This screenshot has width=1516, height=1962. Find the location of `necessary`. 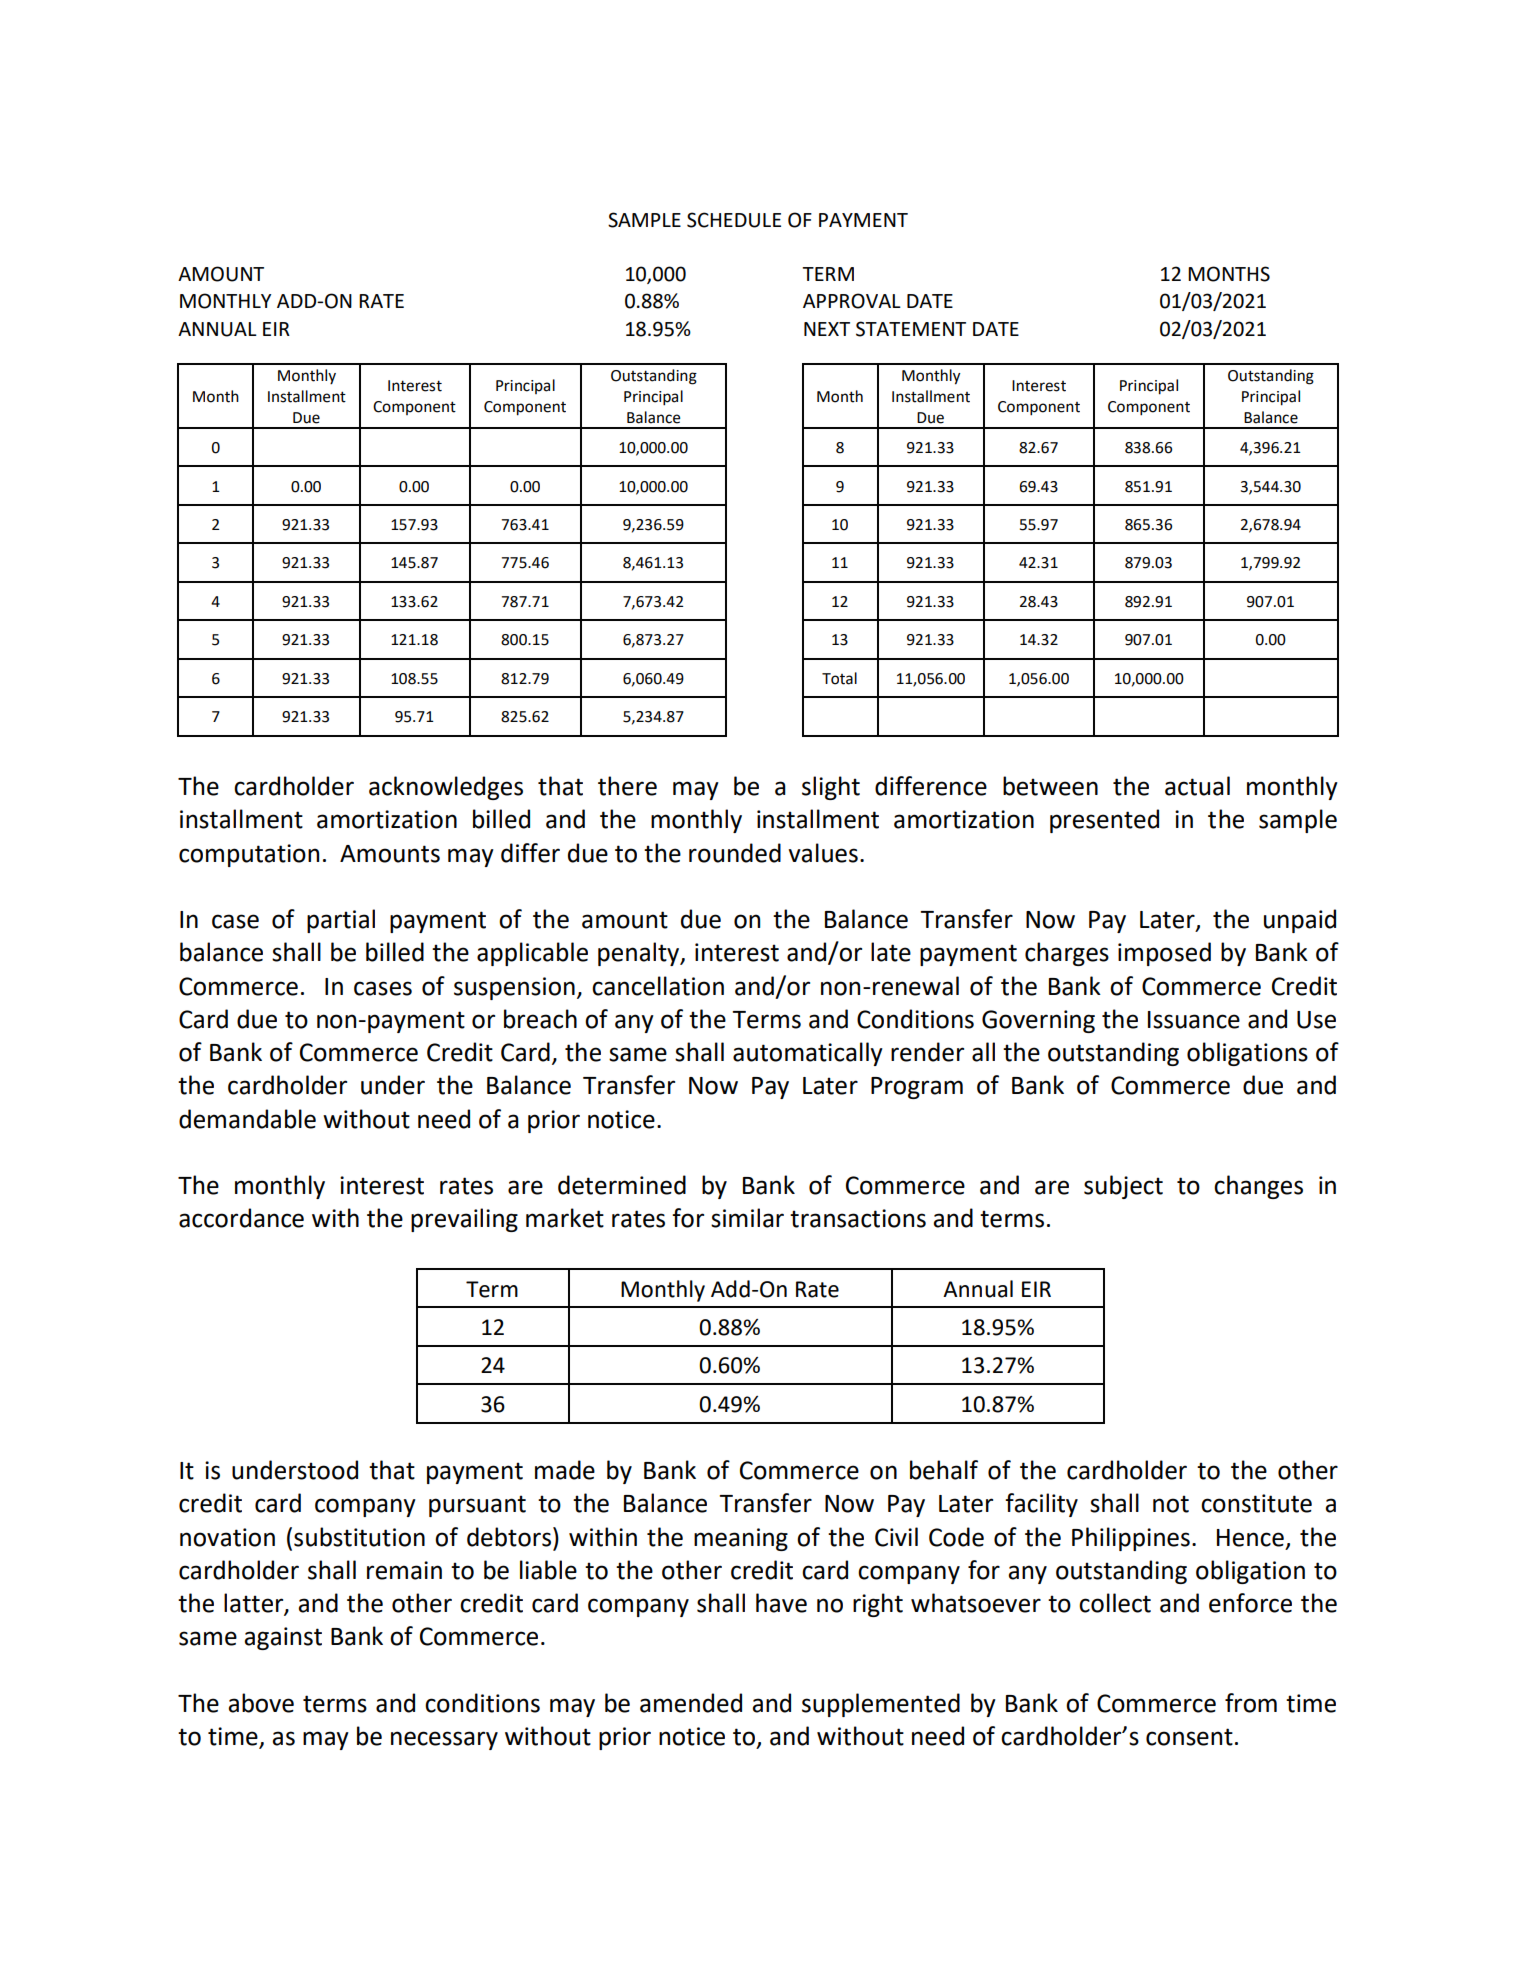

necessary is located at coordinates (444, 1740).
